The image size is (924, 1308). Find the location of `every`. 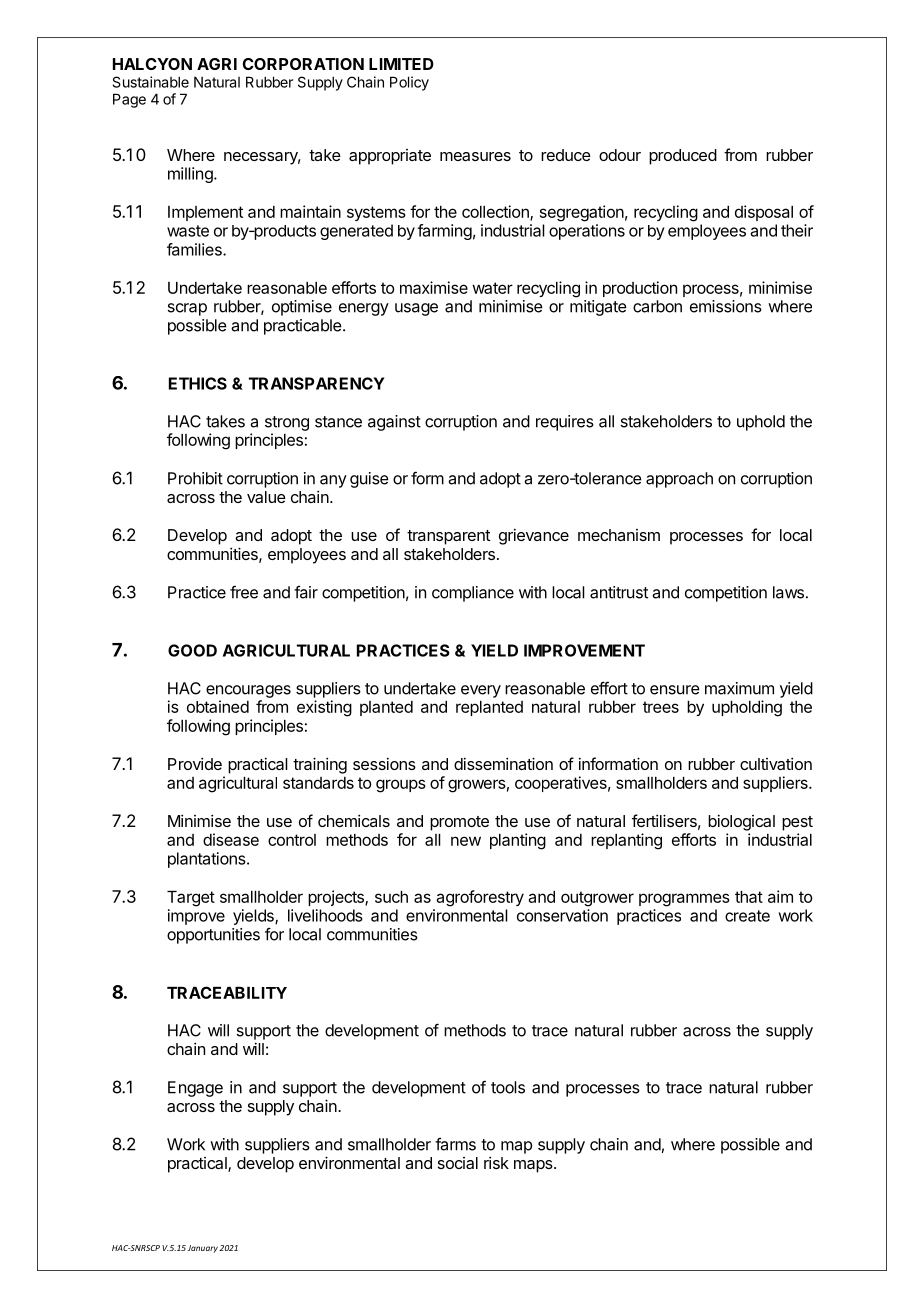

every is located at coordinates (481, 691).
